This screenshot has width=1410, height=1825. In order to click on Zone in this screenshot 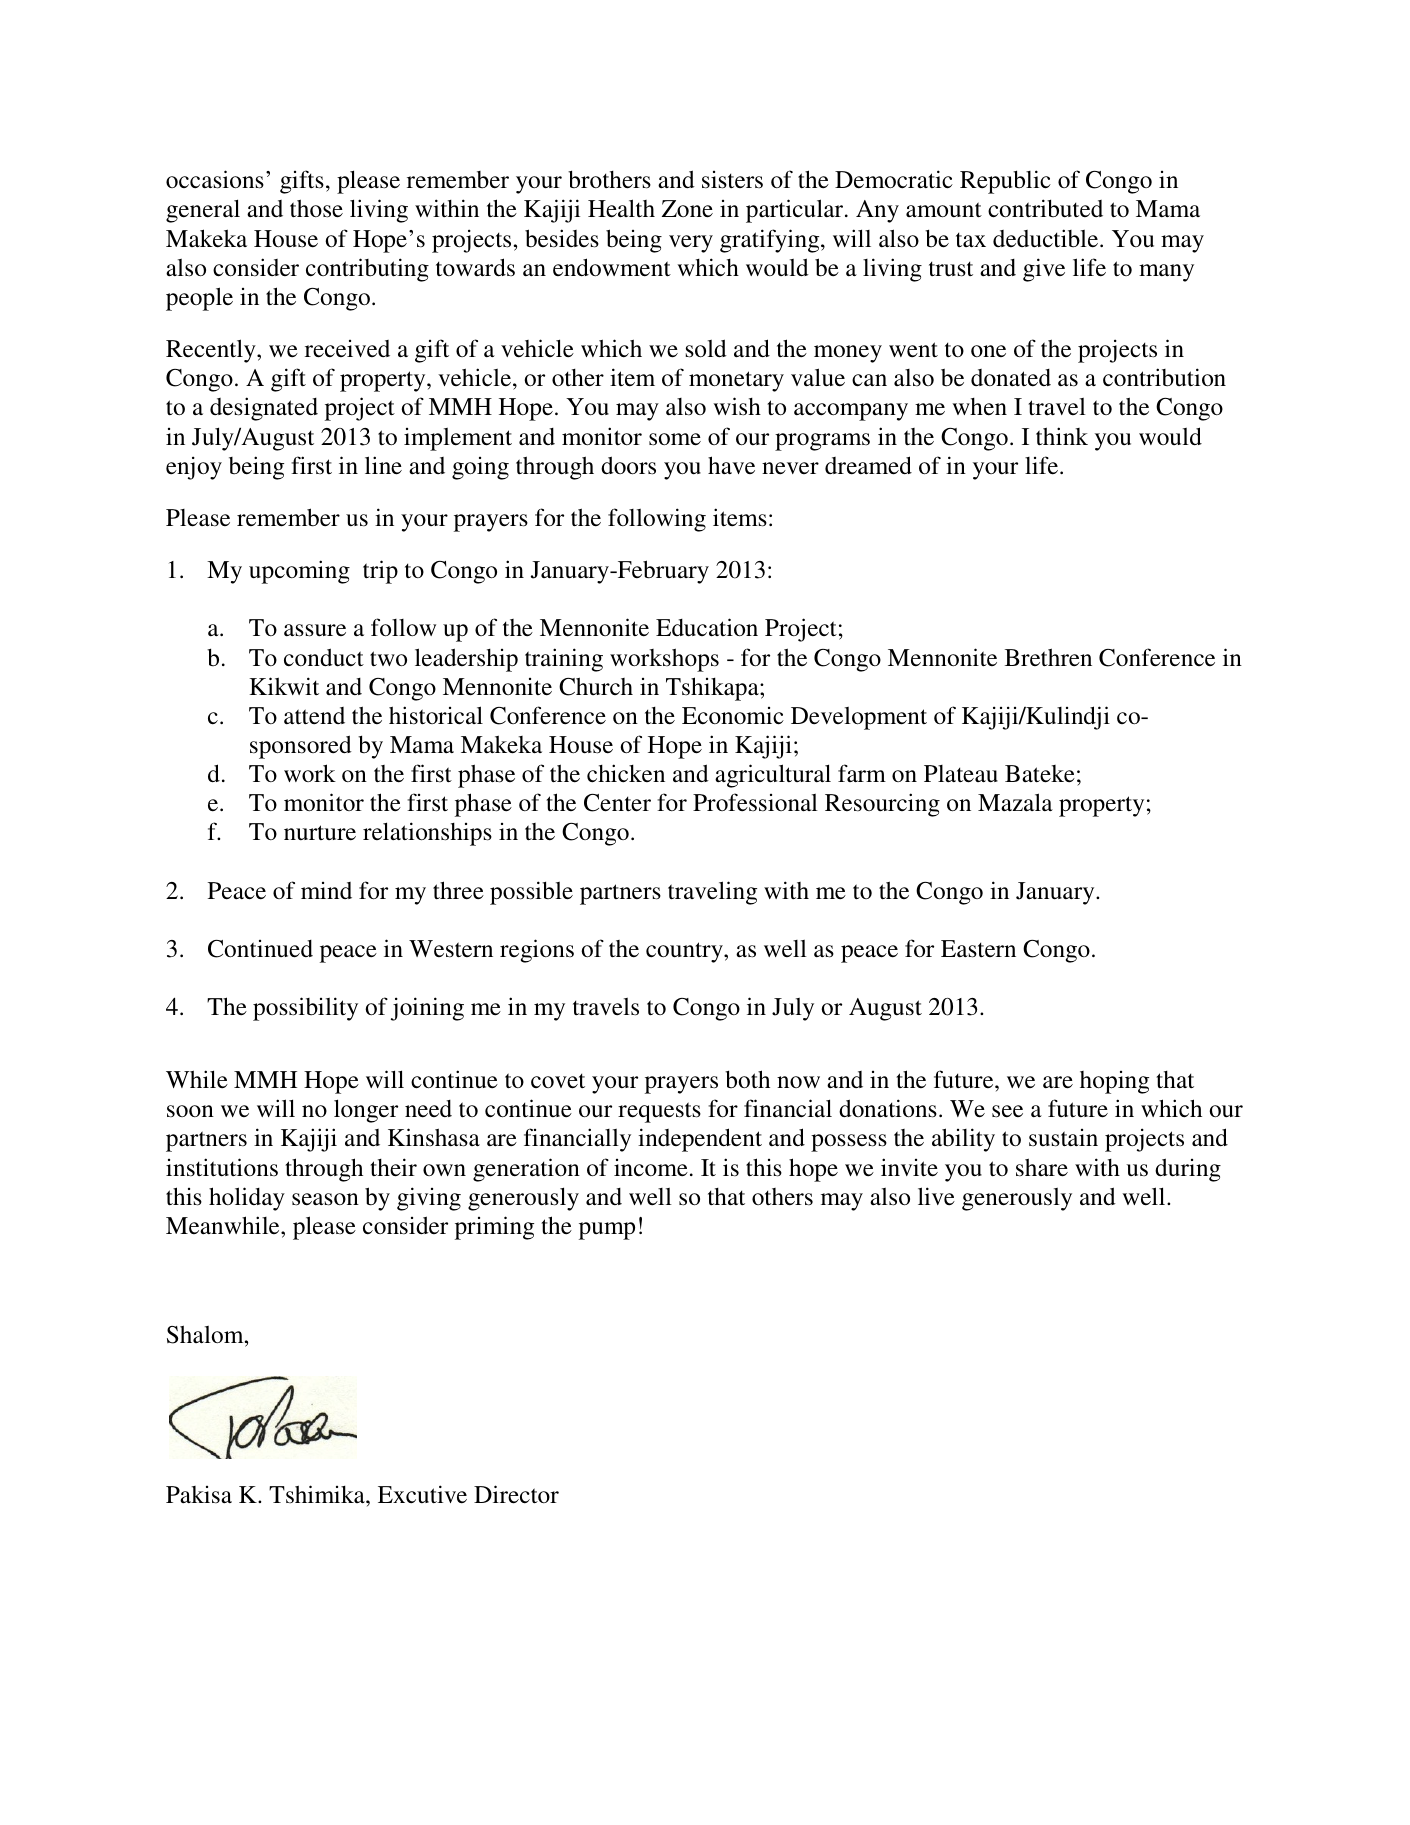, I will do `click(687, 209)`.
